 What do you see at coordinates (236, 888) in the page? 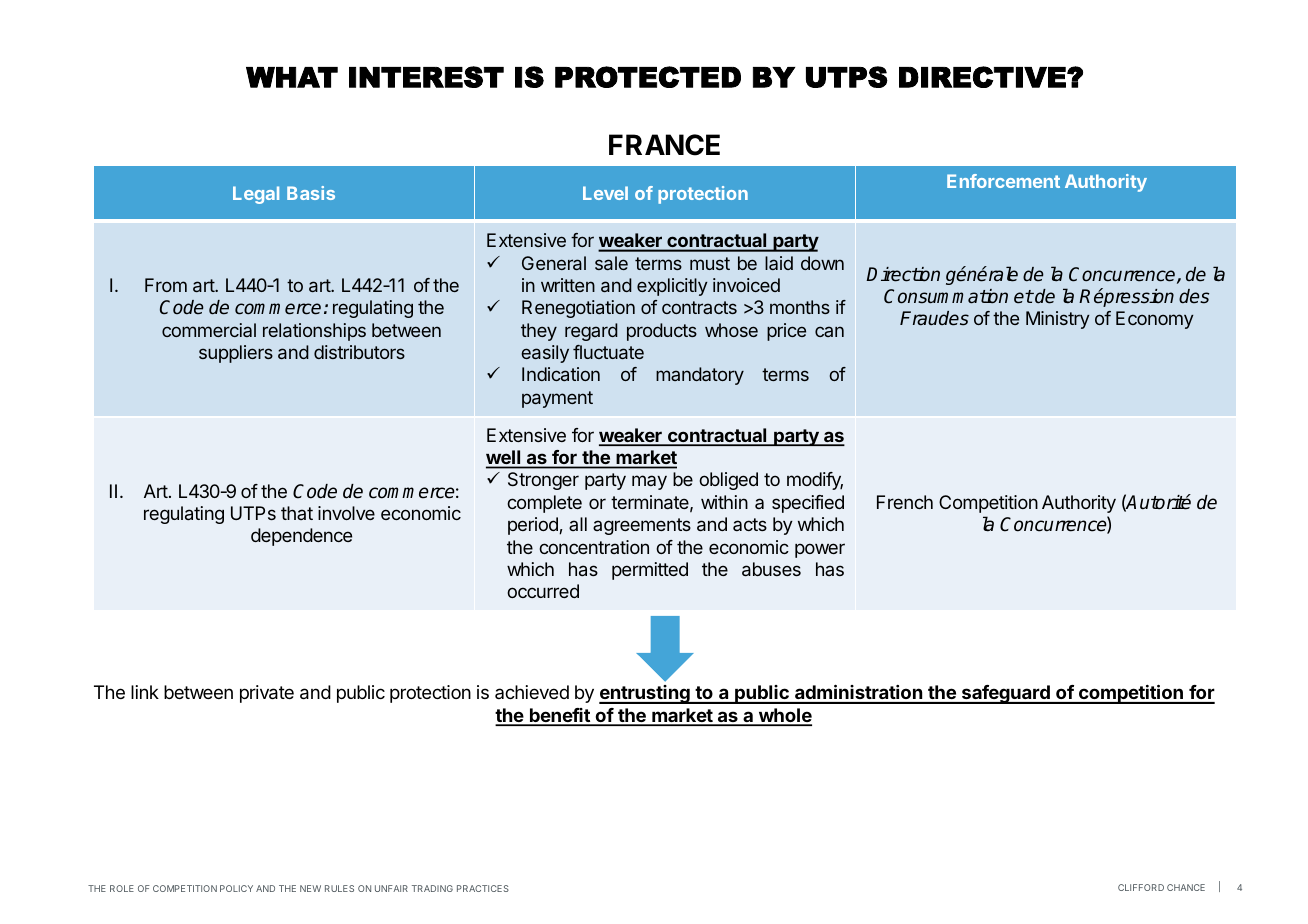
I see `POLICY` at bounding box center [236, 888].
